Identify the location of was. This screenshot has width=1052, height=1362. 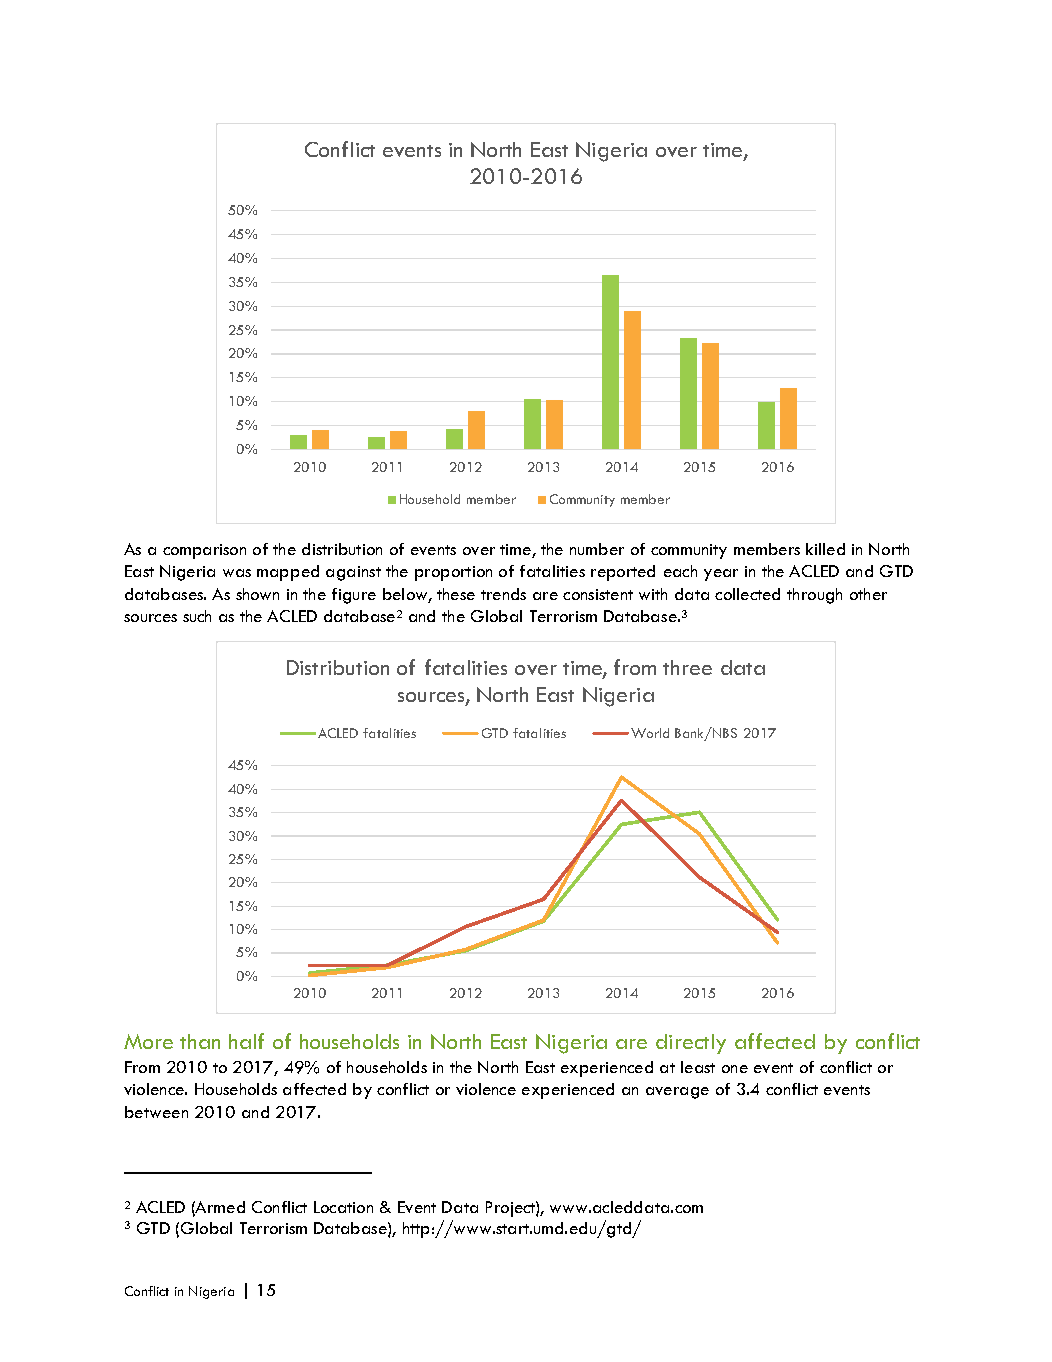
(237, 573).
